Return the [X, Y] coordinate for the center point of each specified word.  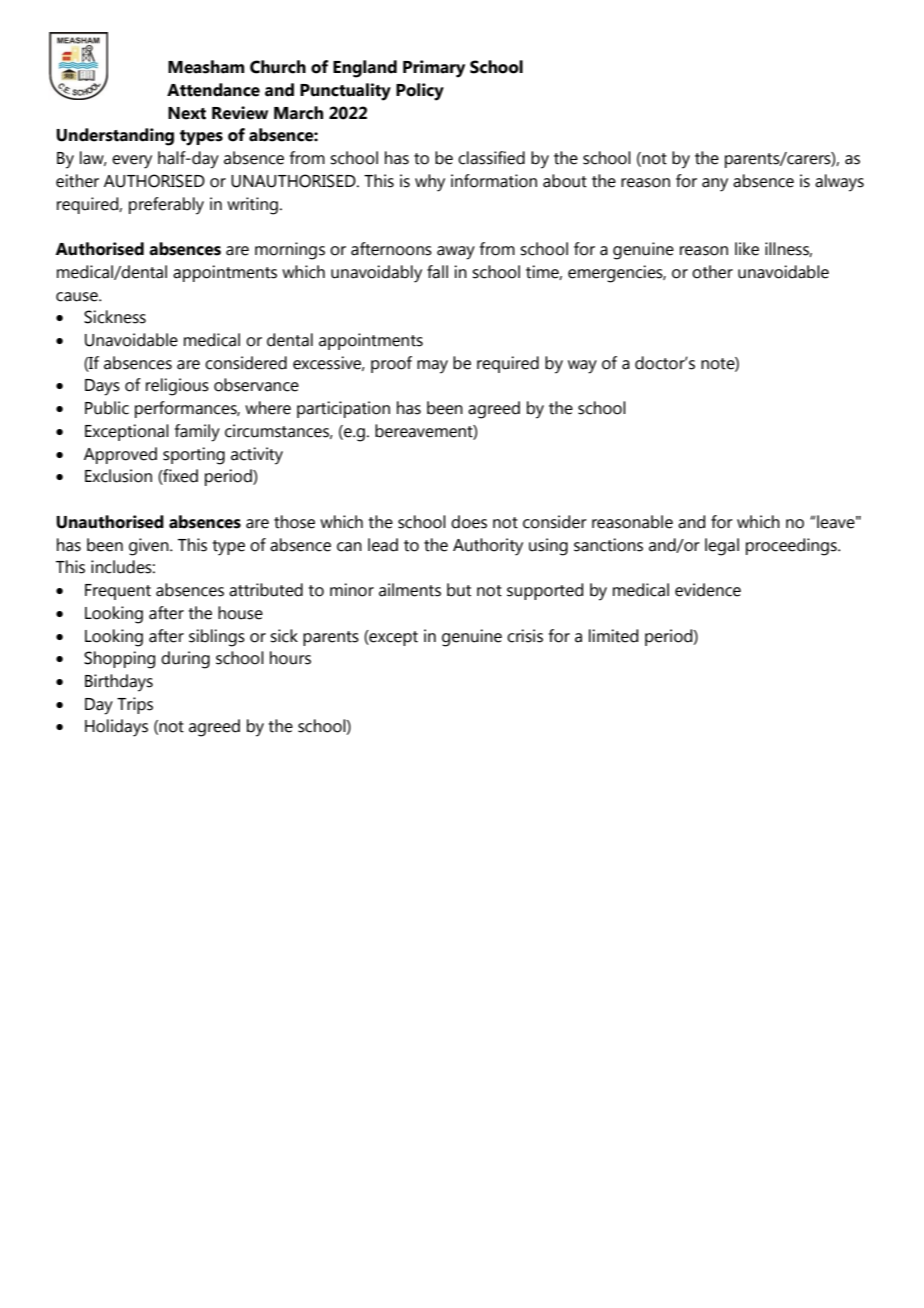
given [150, 547]
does [469, 522]
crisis [525, 636]
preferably [166, 206]
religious [177, 387]
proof [391, 364]
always [839, 183]
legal [722, 547]
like [747, 249]
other [712, 272]
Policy [420, 92]
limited [613, 636]
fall [437, 272]
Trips [135, 705]
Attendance [213, 90]
